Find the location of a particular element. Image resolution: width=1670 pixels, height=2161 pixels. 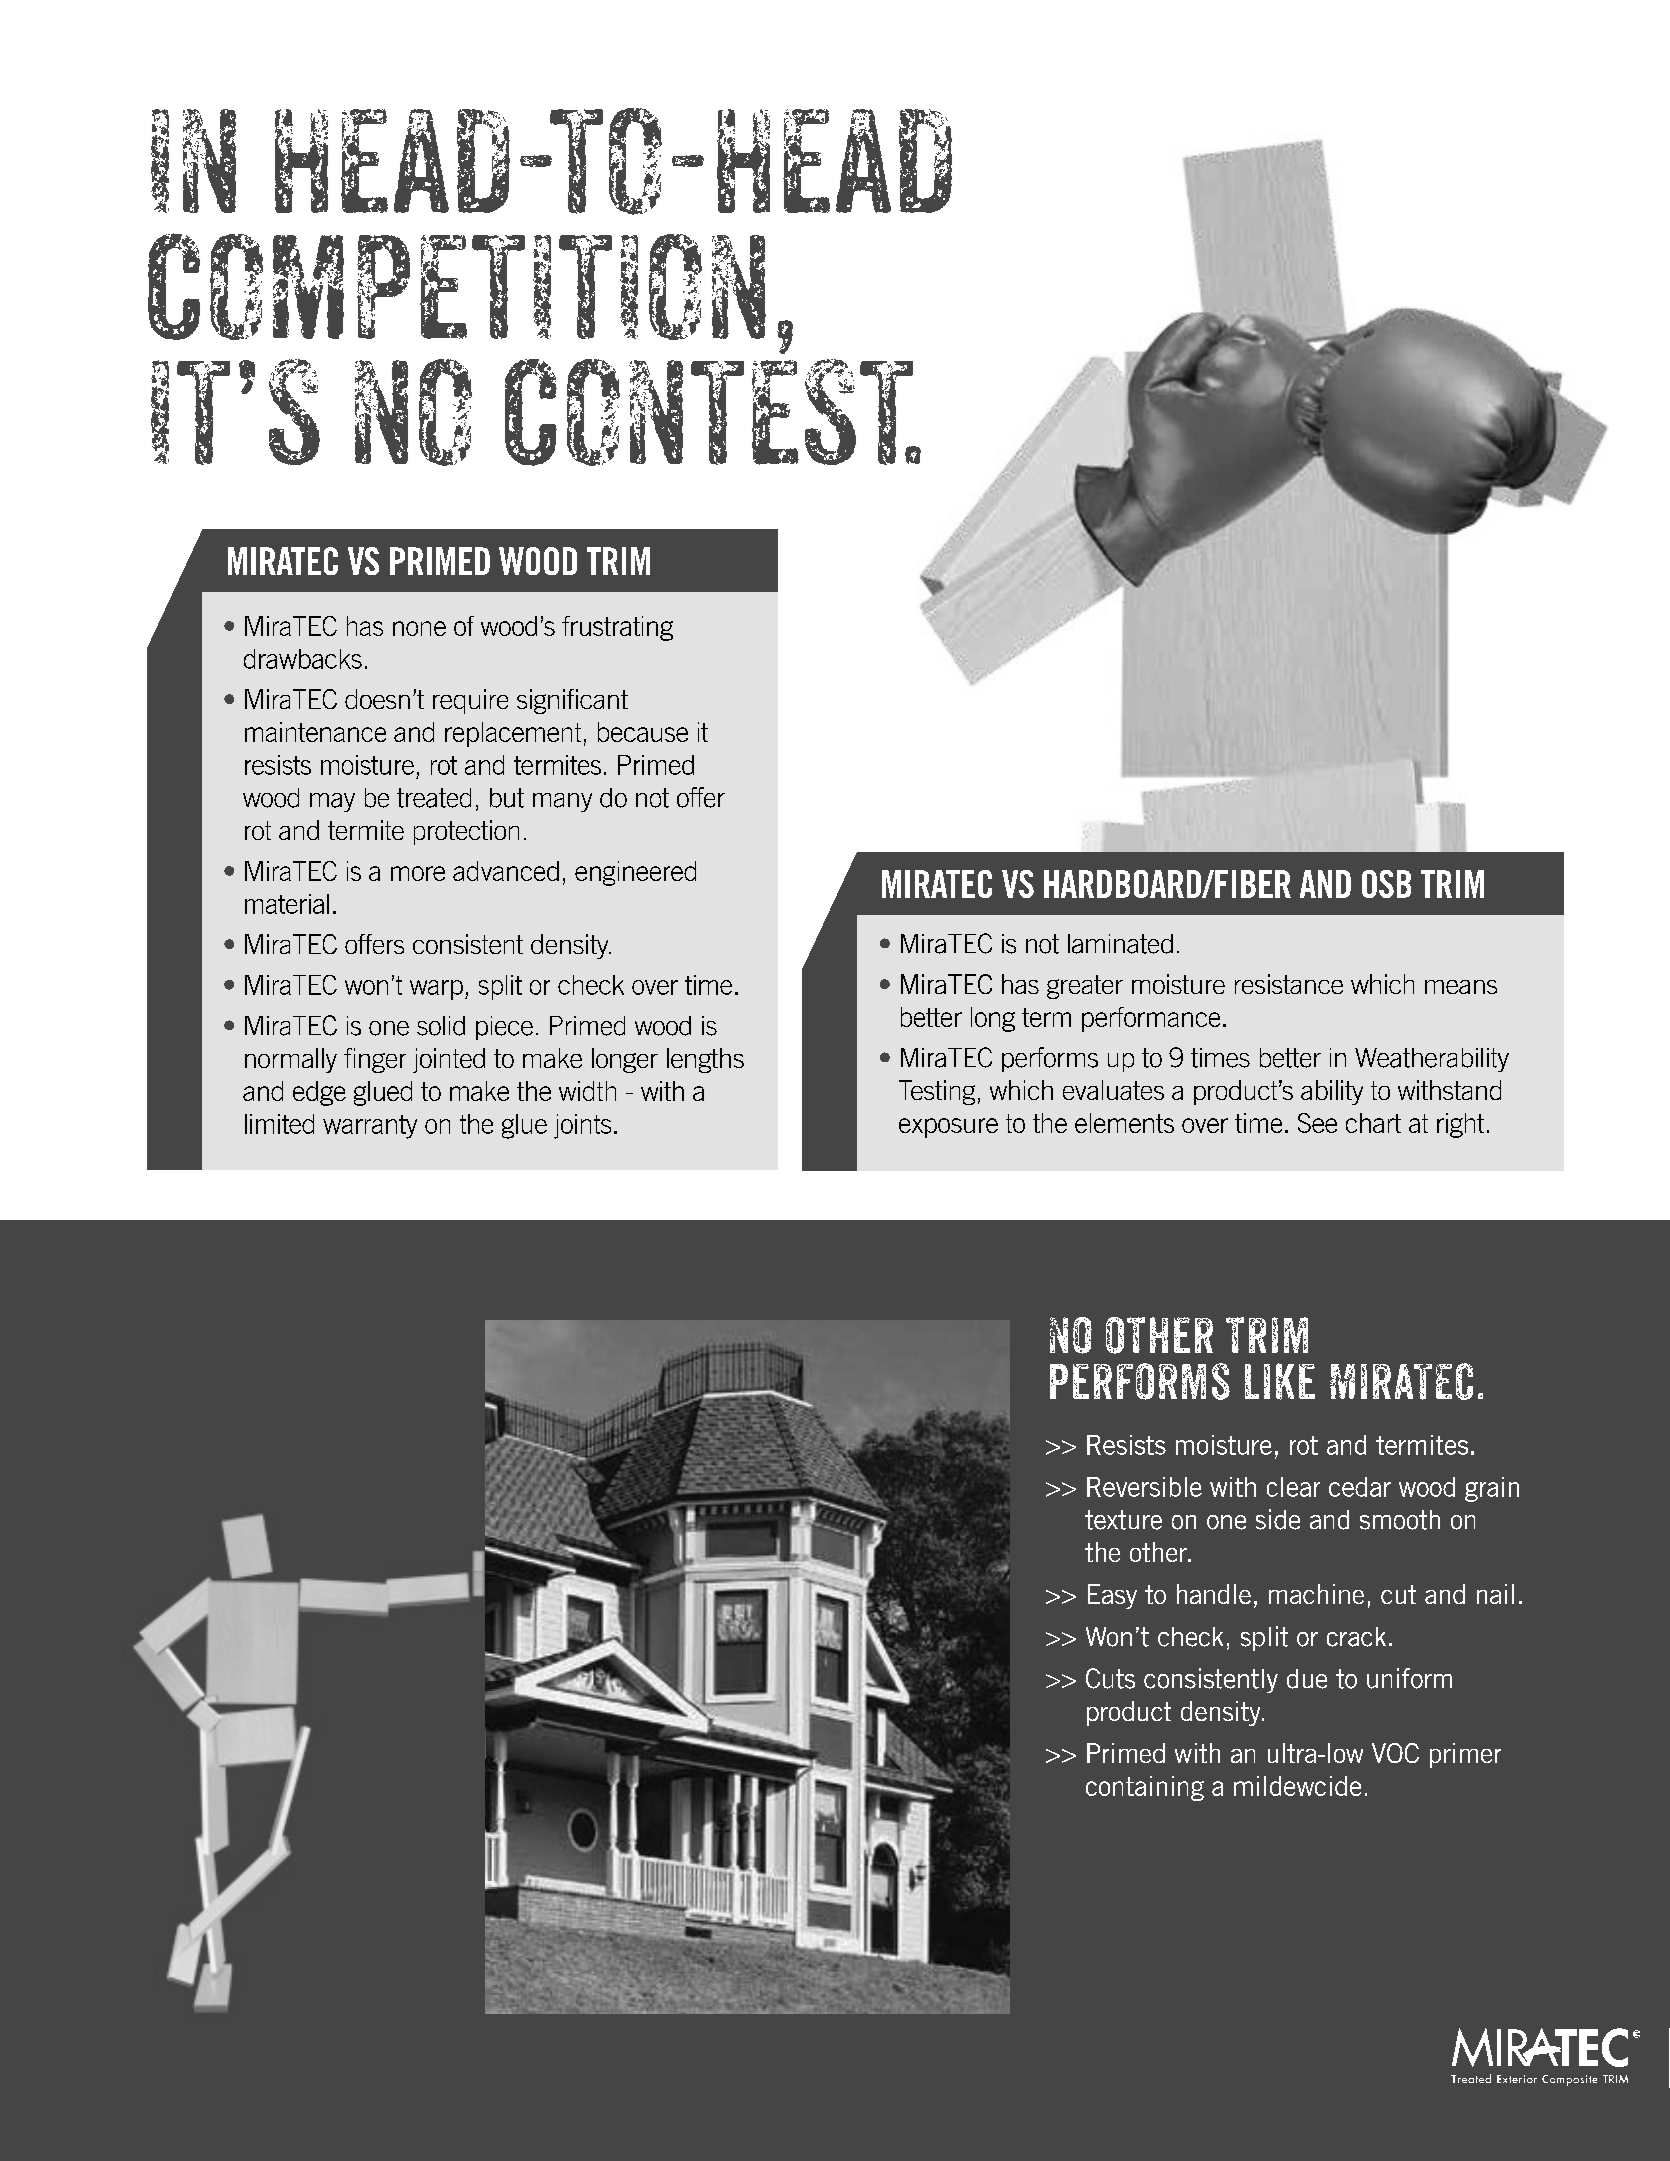

Testing is located at coordinates (937, 1092).
